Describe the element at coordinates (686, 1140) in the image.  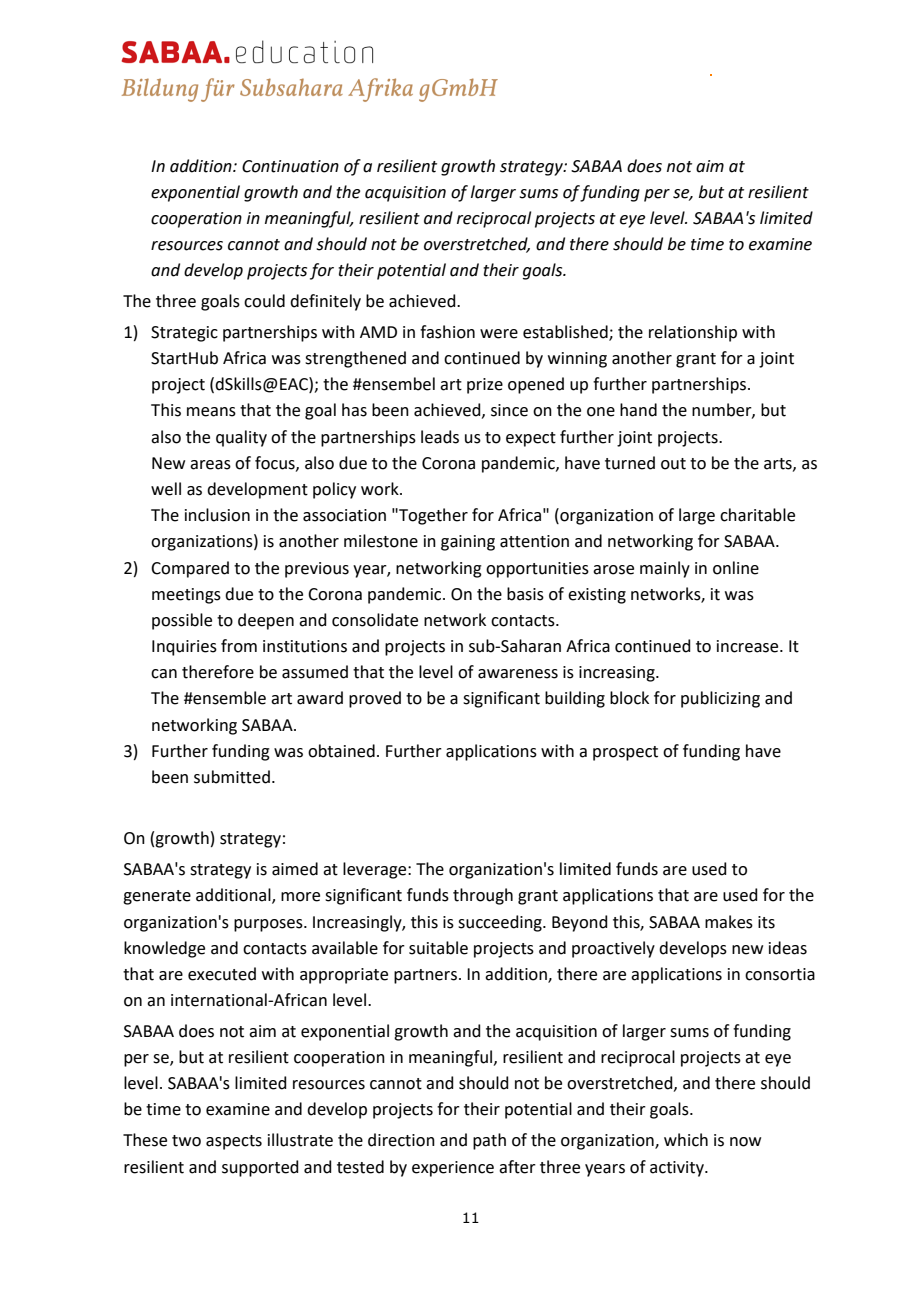
I see `which` at that location.
